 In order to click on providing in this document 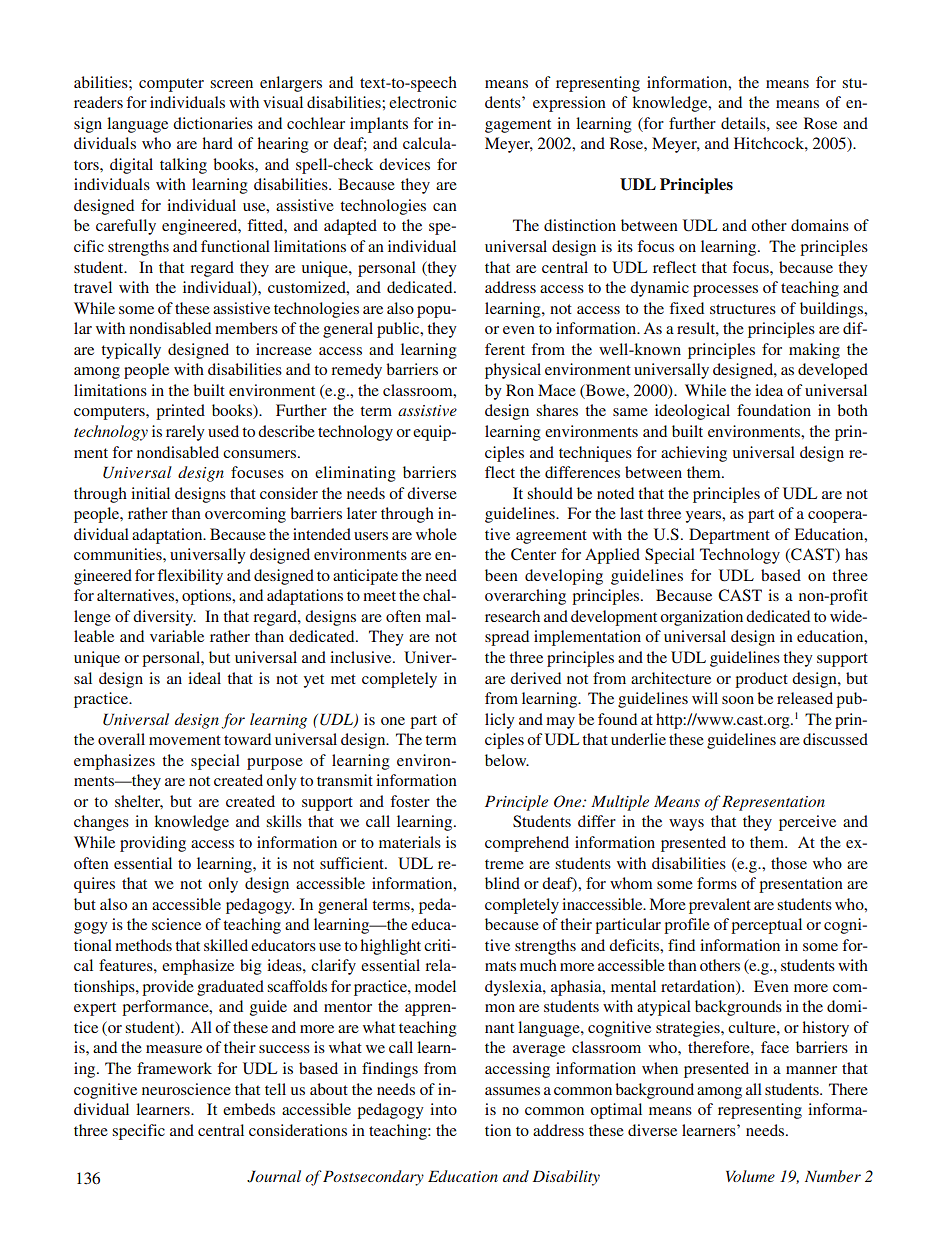, I will do `click(153, 844)`.
